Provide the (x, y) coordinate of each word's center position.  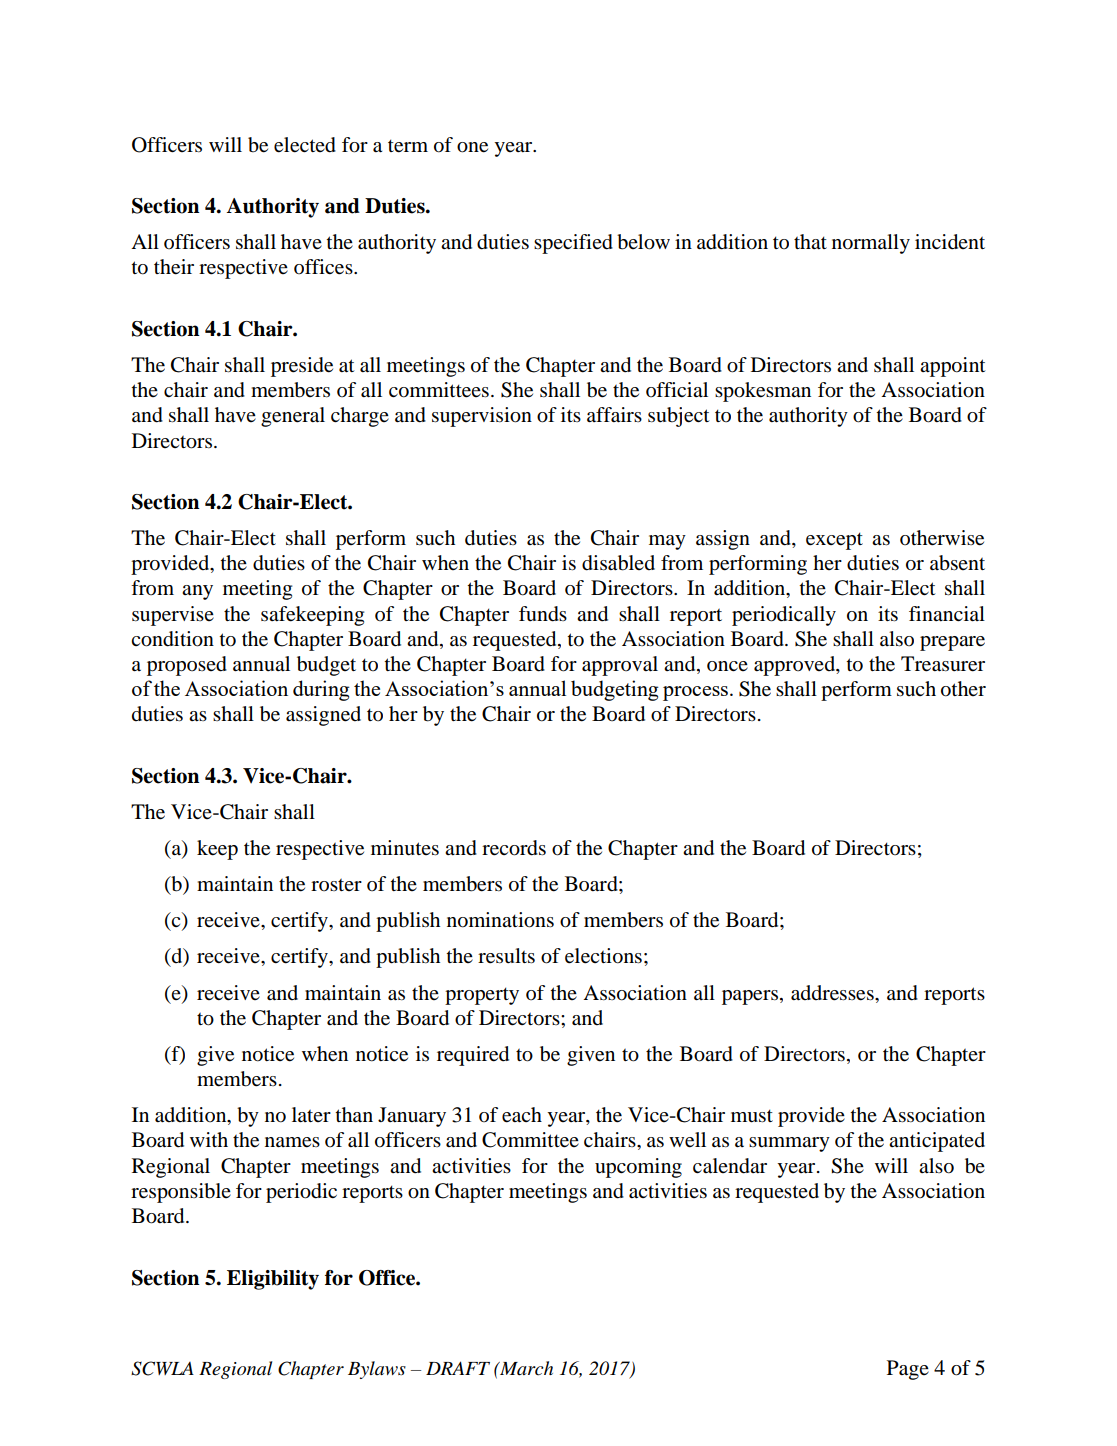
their (174, 267)
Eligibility (273, 1280)
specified (573, 244)
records (514, 848)
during (321, 690)
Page (908, 1370)
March (525, 1368)
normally (871, 244)
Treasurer (943, 664)
